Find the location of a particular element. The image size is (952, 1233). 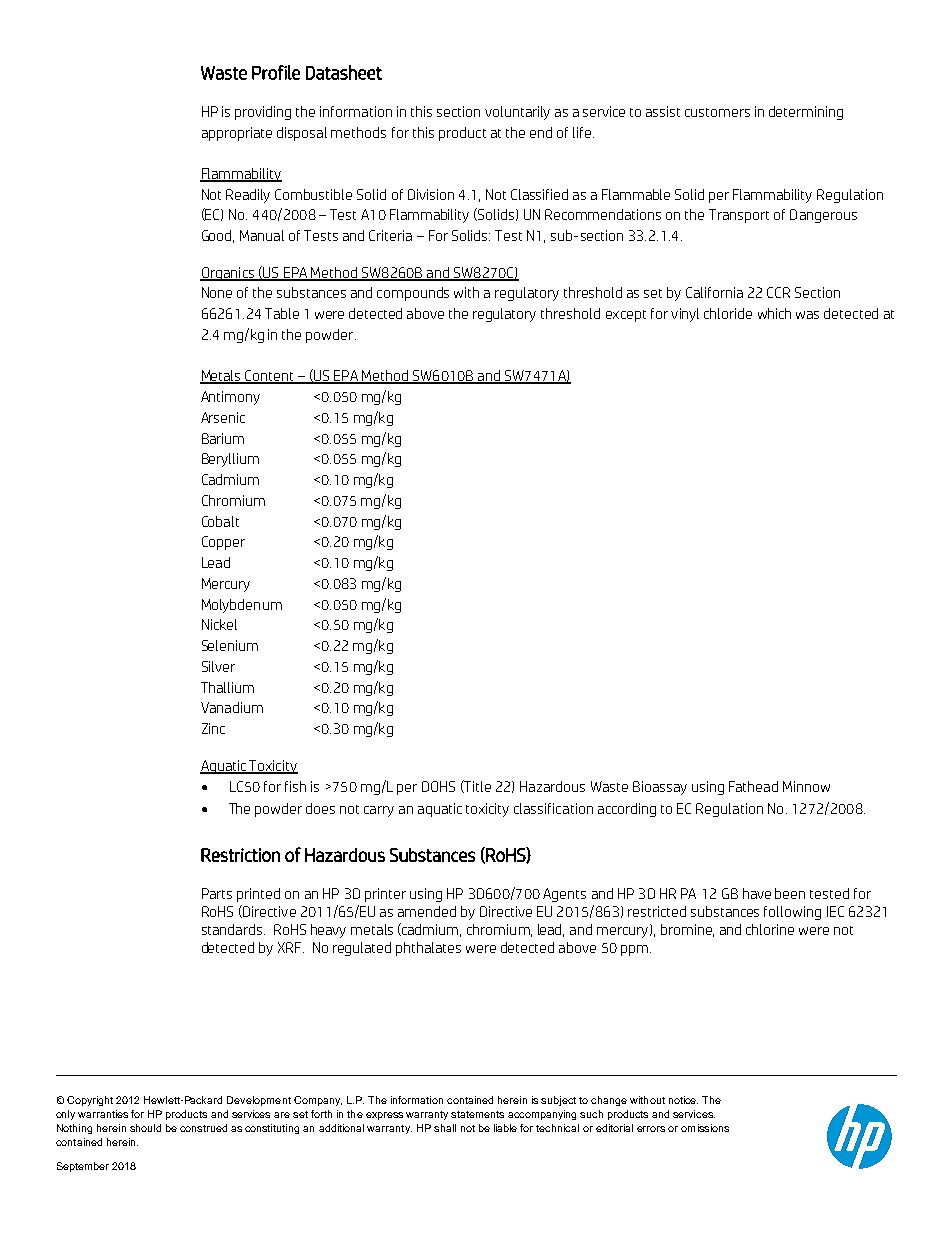

Selenium is located at coordinates (230, 645).
